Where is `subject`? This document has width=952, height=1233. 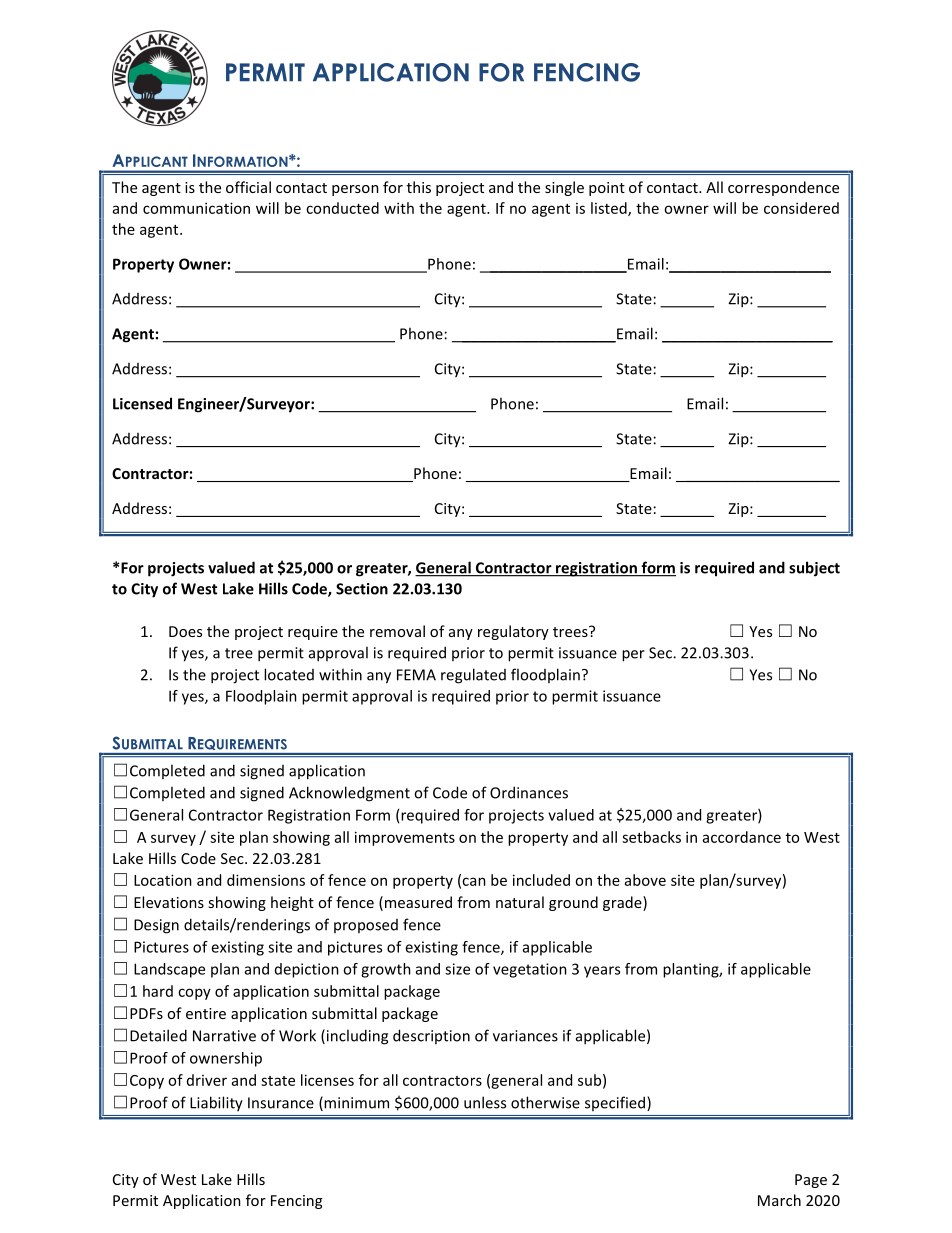
subject is located at coordinates (814, 569).
